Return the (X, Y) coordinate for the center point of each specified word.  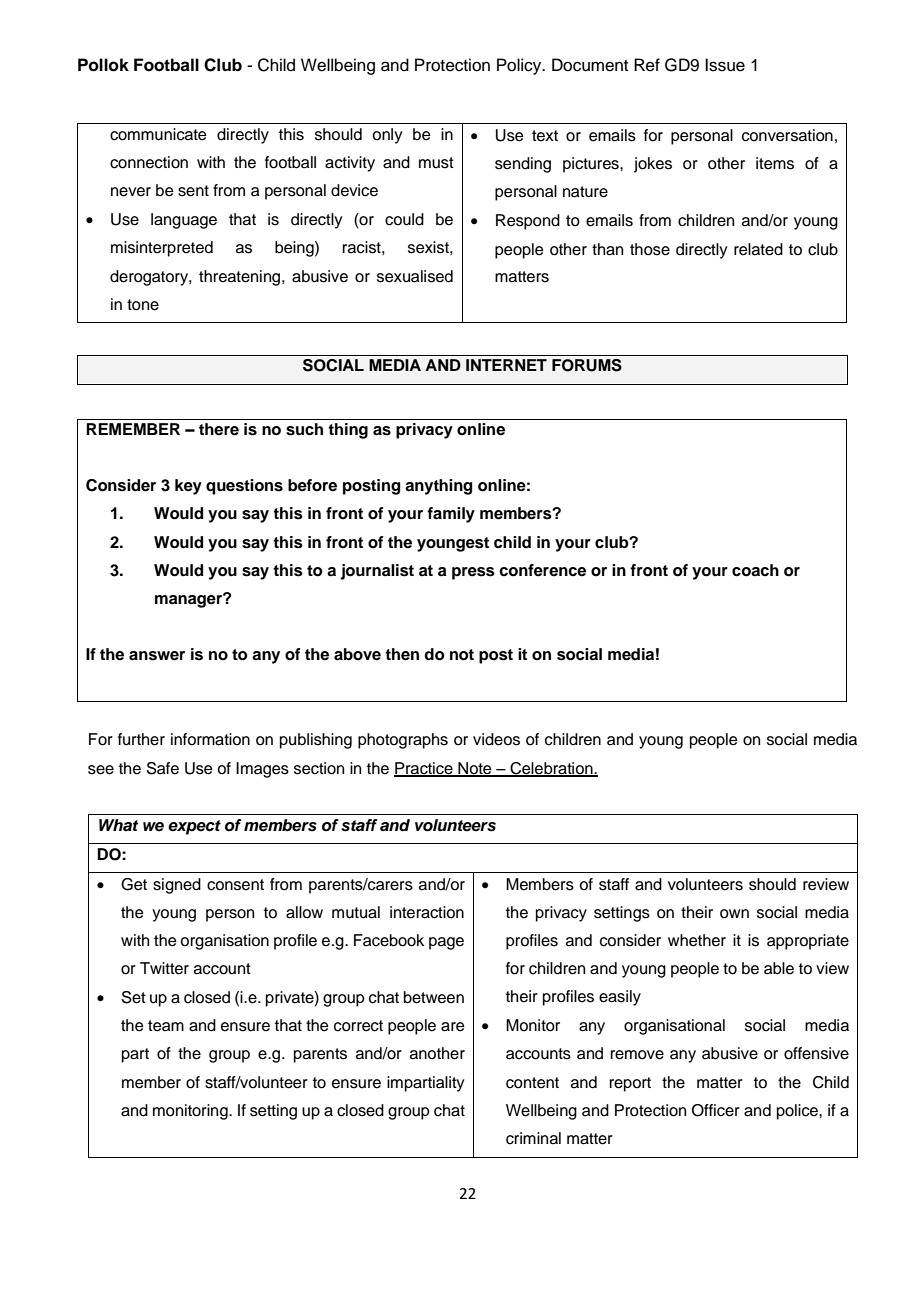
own (734, 914)
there (219, 429)
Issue (725, 65)
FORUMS (587, 365)
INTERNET (506, 365)
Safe (162, 768)
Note (475, 769)
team (166, 1026)
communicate (158, 134)
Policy (520, 66)
